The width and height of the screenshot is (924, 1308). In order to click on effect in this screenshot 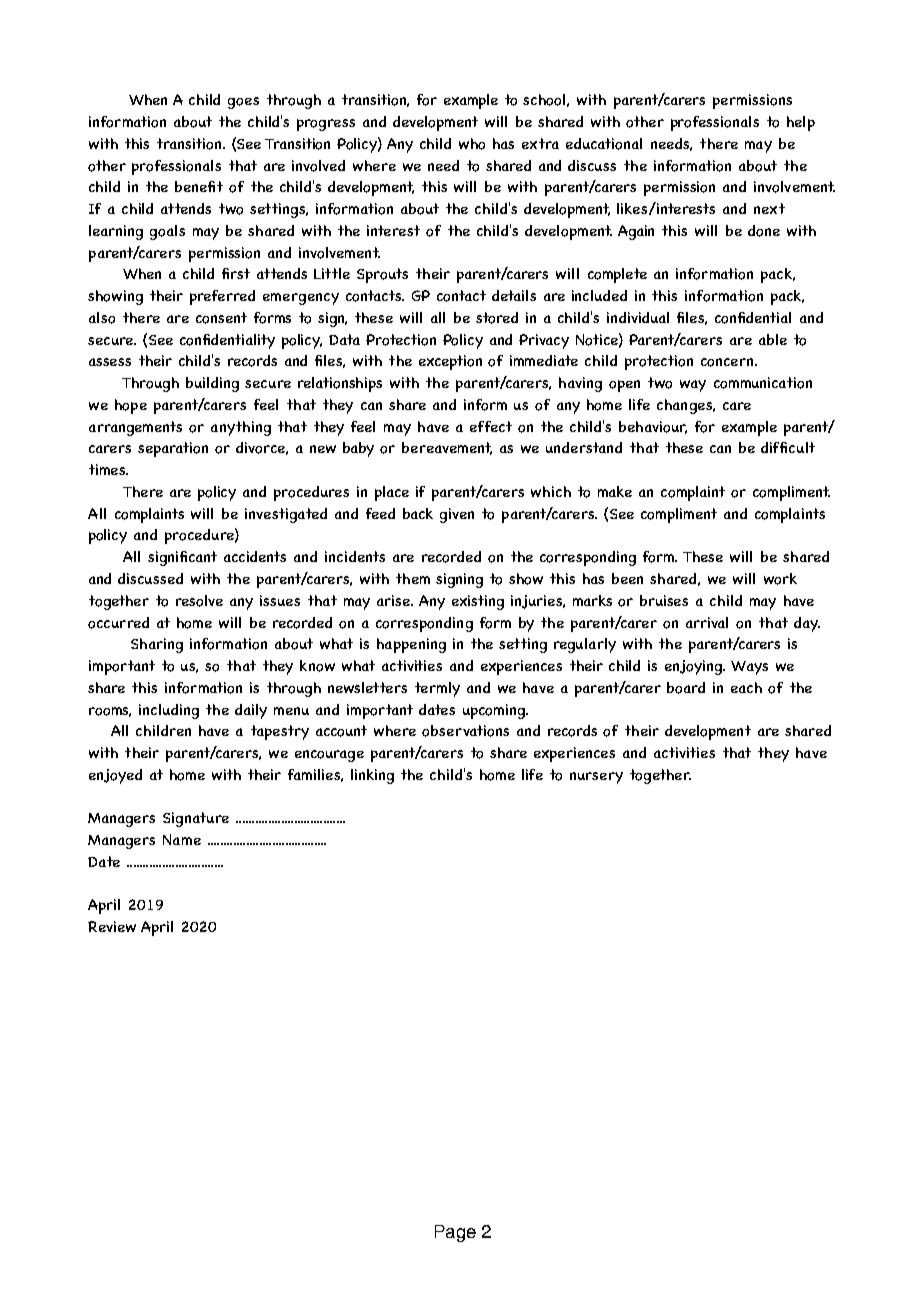, I will do `click(491, 426)`.
